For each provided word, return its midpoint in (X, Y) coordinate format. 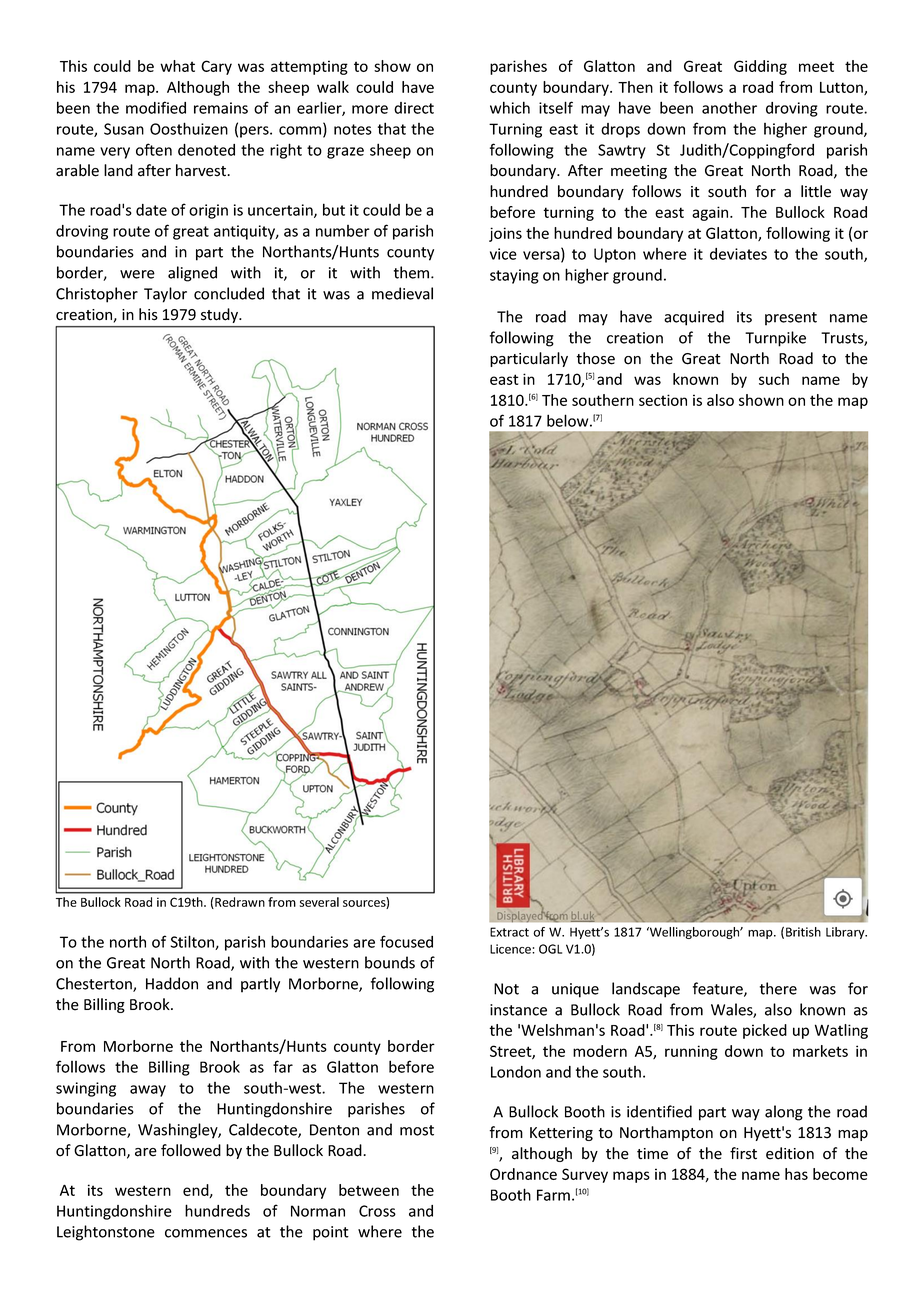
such (774, 379)
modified (156, 107)
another (729, 107)
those (595, 358)
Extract (509, 932)
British (803, 932)
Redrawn (239, 903)
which (510, 107)
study (221, 315)
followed (191, 1150)
